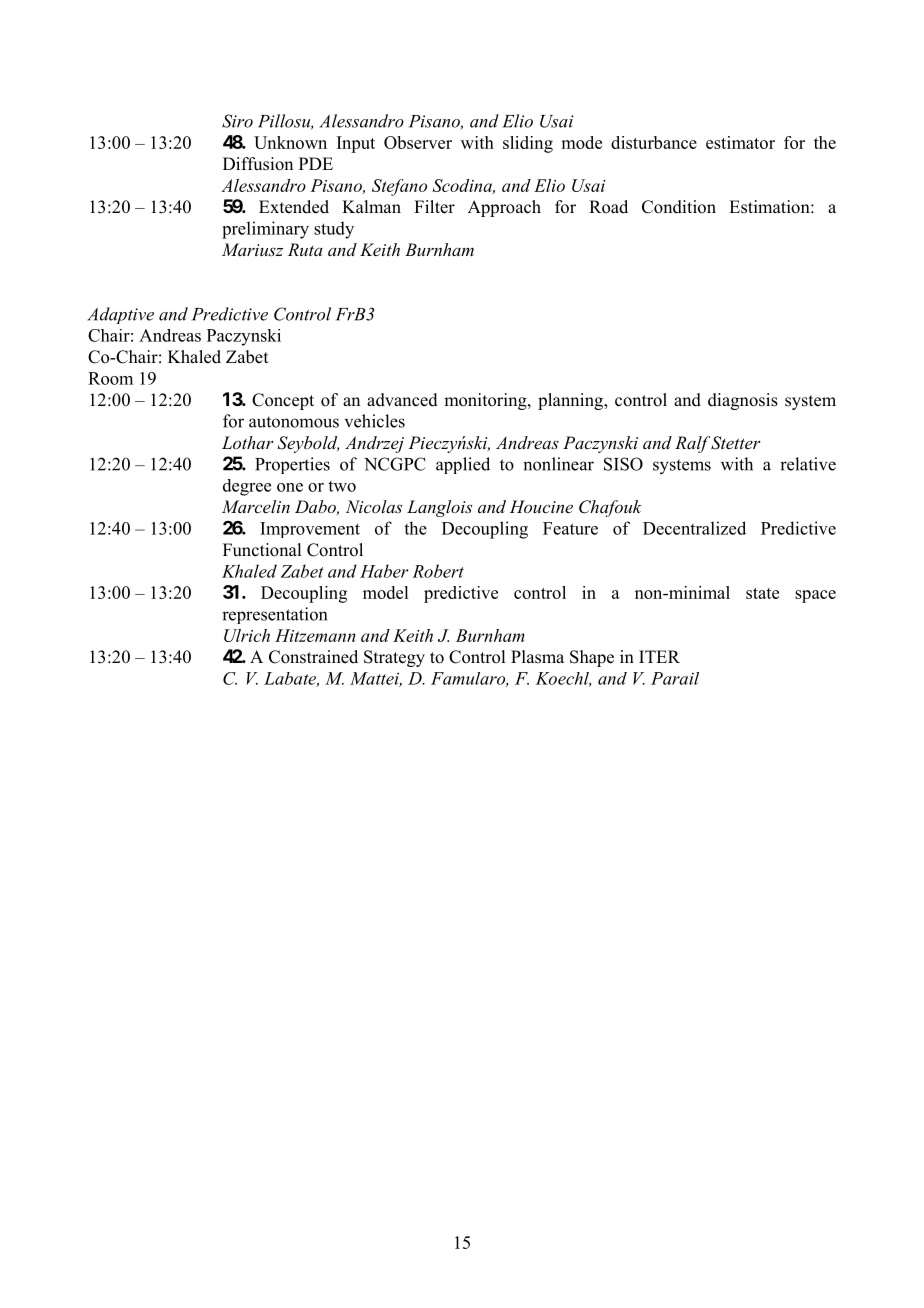 The height and width of the screenshot is (1308, 924). I want to click on Condition, so click(679, 207).
